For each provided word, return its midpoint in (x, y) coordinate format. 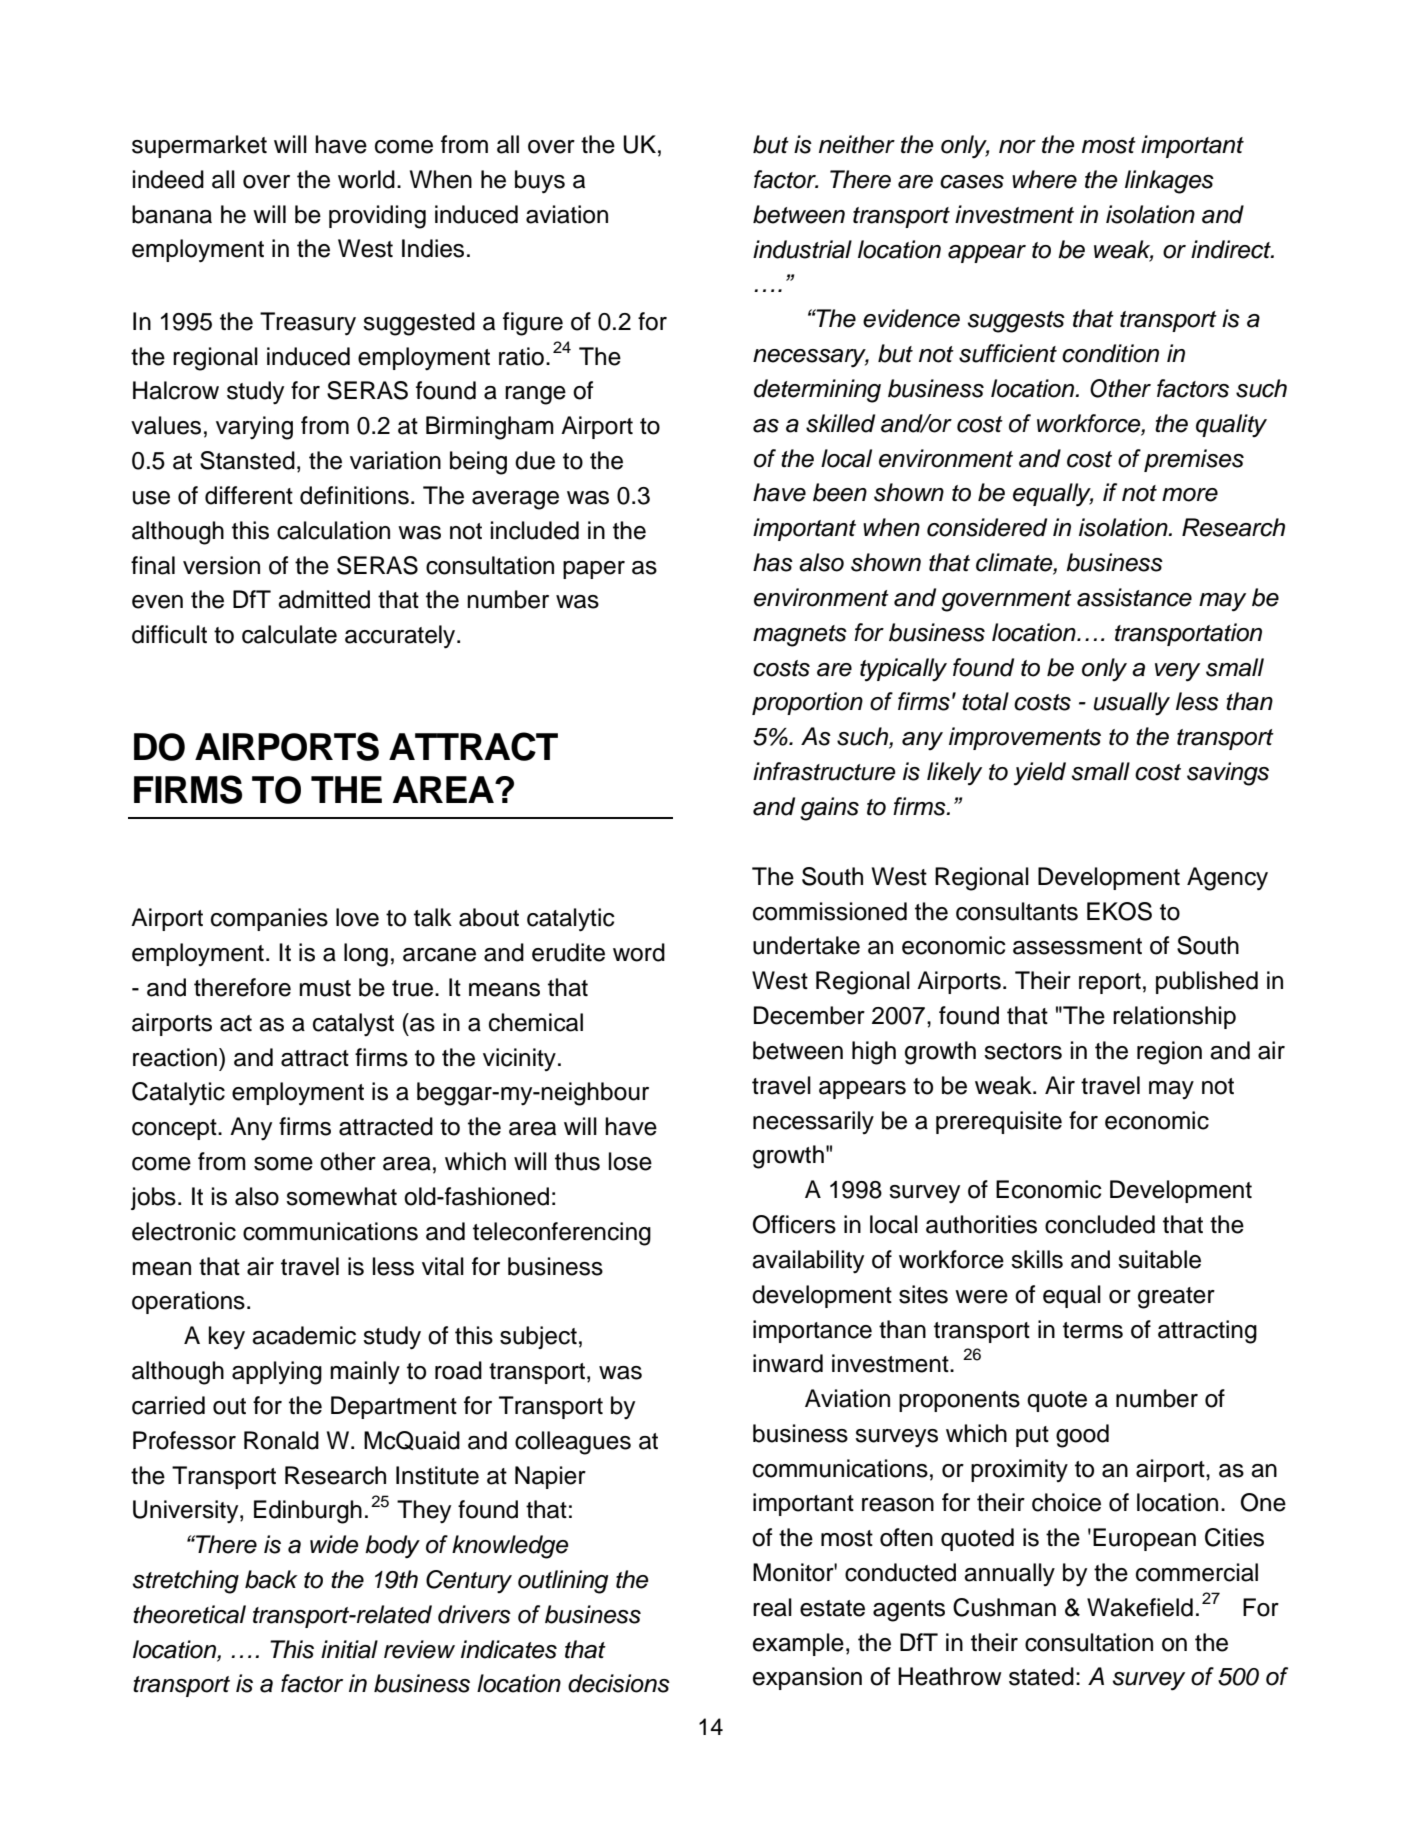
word (639, 952)
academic (304, 1335)
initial (349, 1649)
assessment (1077, 946)
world (366, 179)
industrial (802, 249)
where (1044, 179)
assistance (1134, 597)
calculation (333, 530)
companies (269, 919)
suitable (1159, 1259)
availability (808, 1262)
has (773, 562)
